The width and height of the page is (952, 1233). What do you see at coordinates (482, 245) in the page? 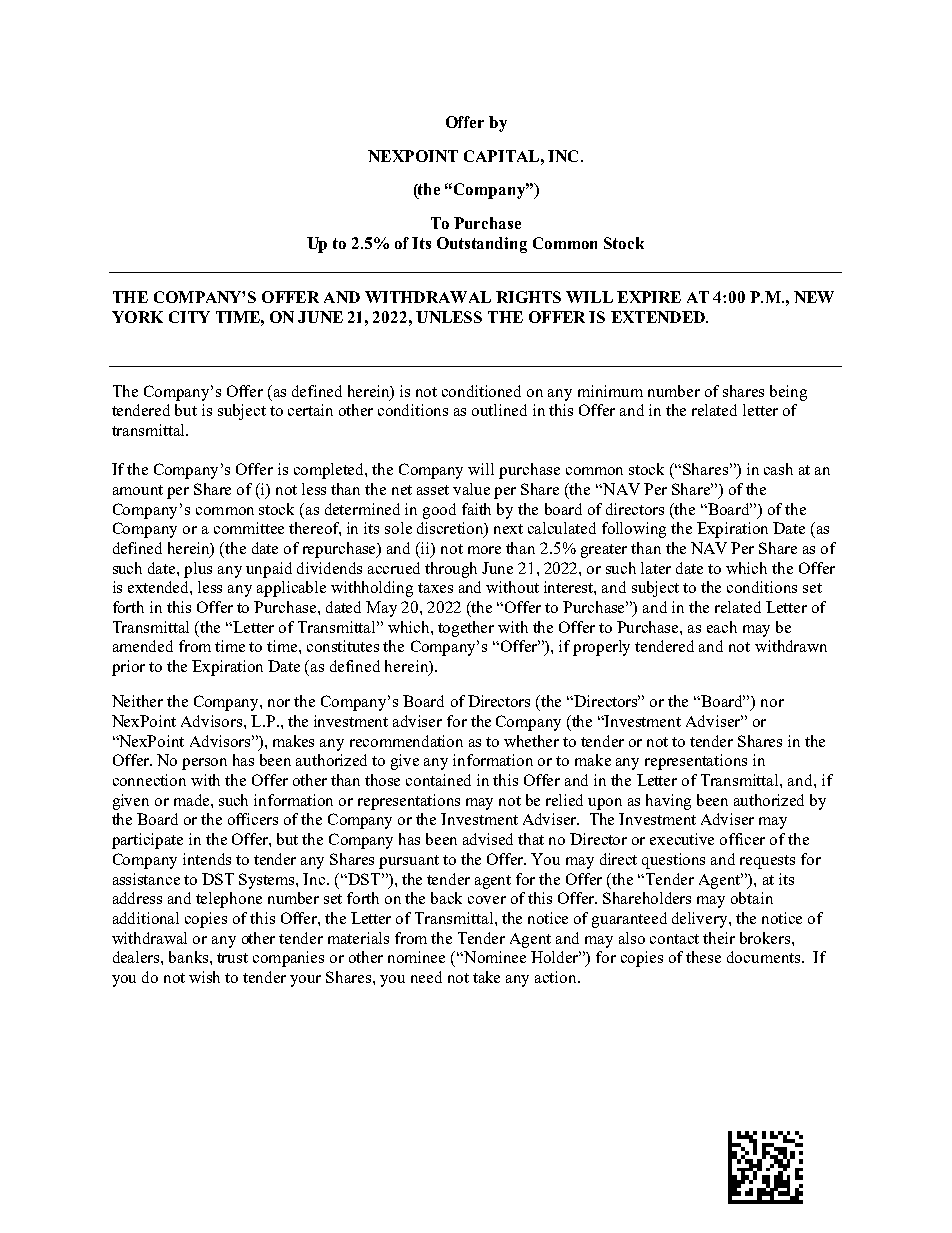
I see `Outstanding` at bounding box center [482, 245].
